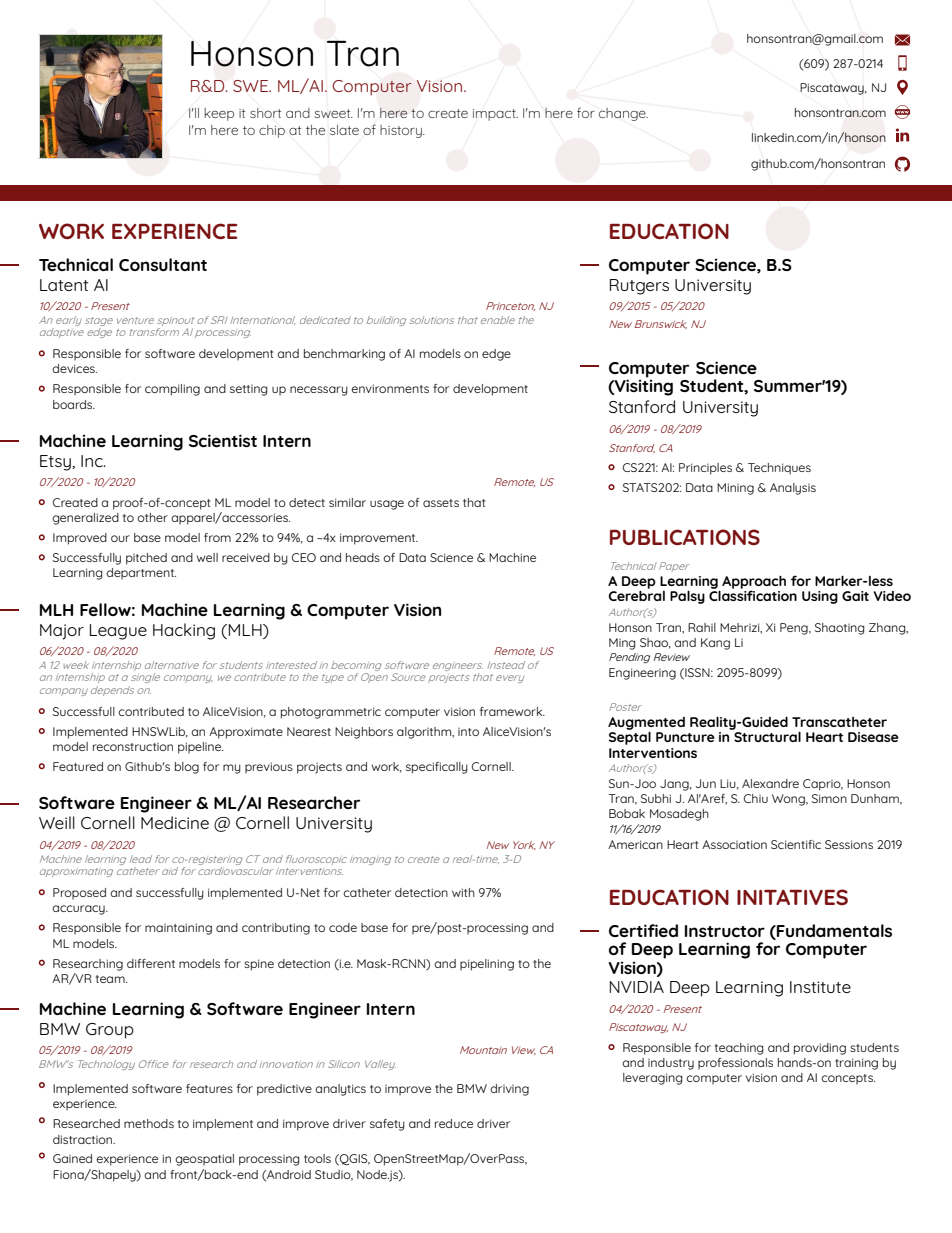  I want to click on into, so click(468, 732).
